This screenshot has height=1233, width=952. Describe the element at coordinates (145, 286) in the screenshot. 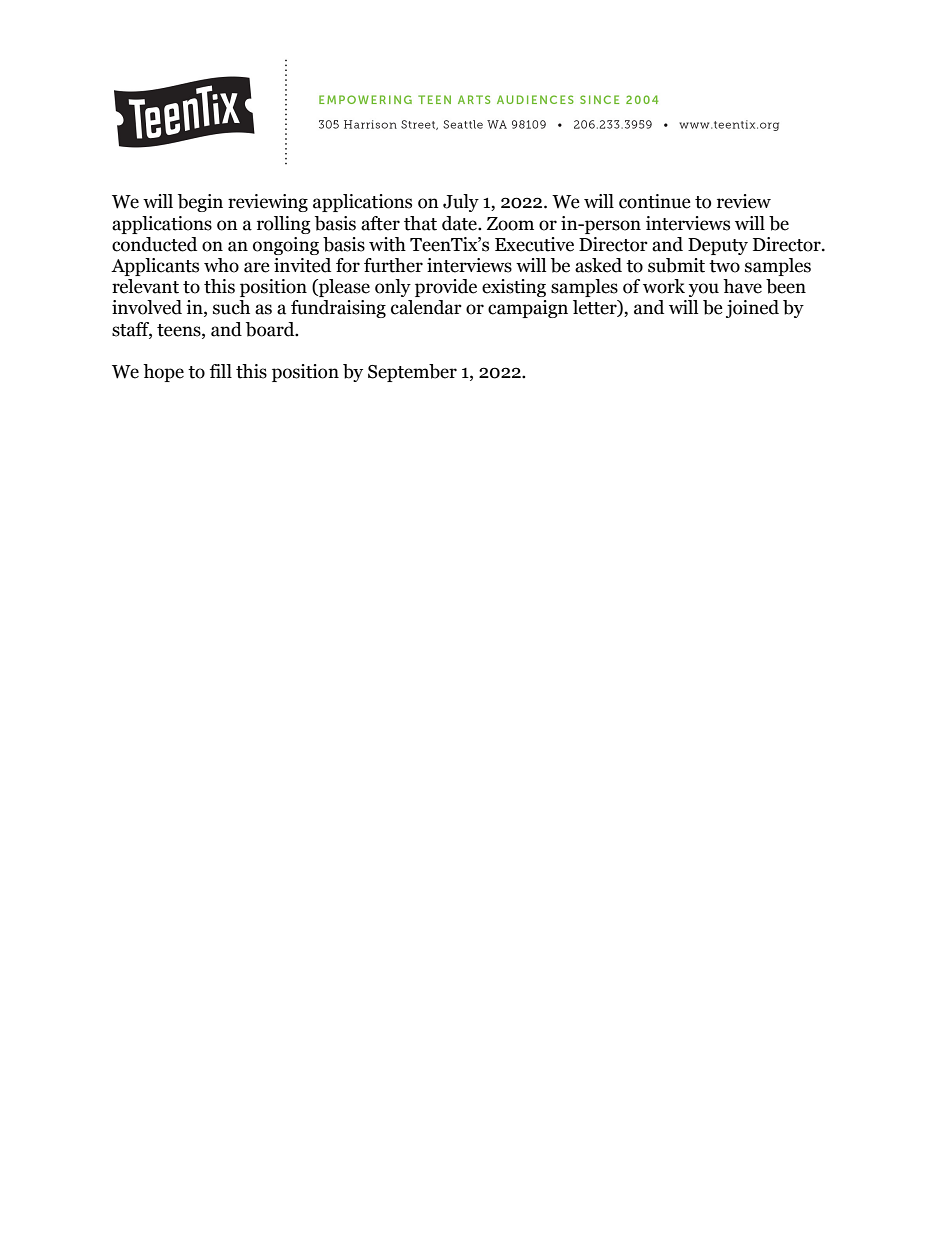

I see `relevant` at that location.
